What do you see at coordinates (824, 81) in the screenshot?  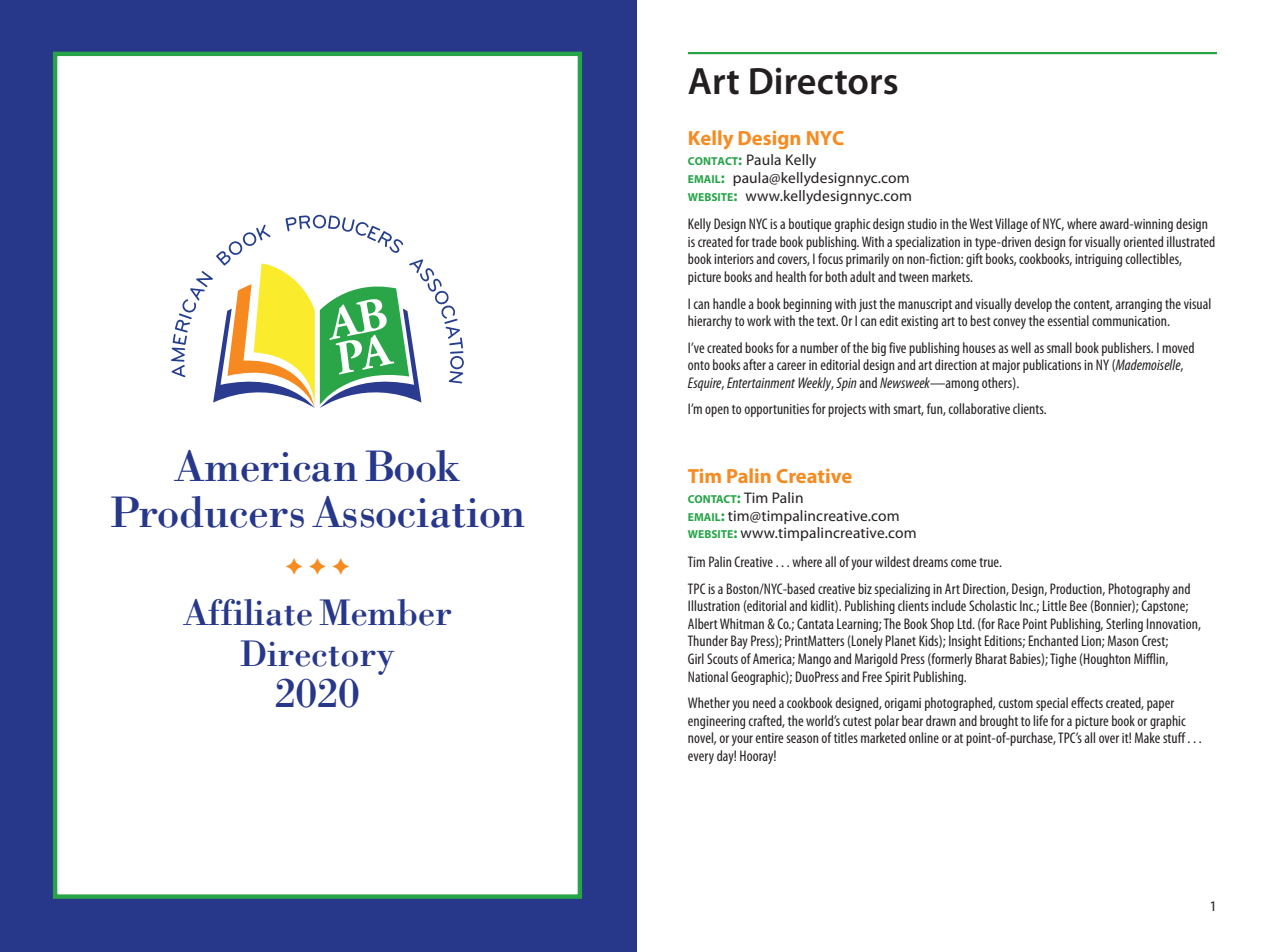 I see `Directors` at bounding box center [824, 81].
